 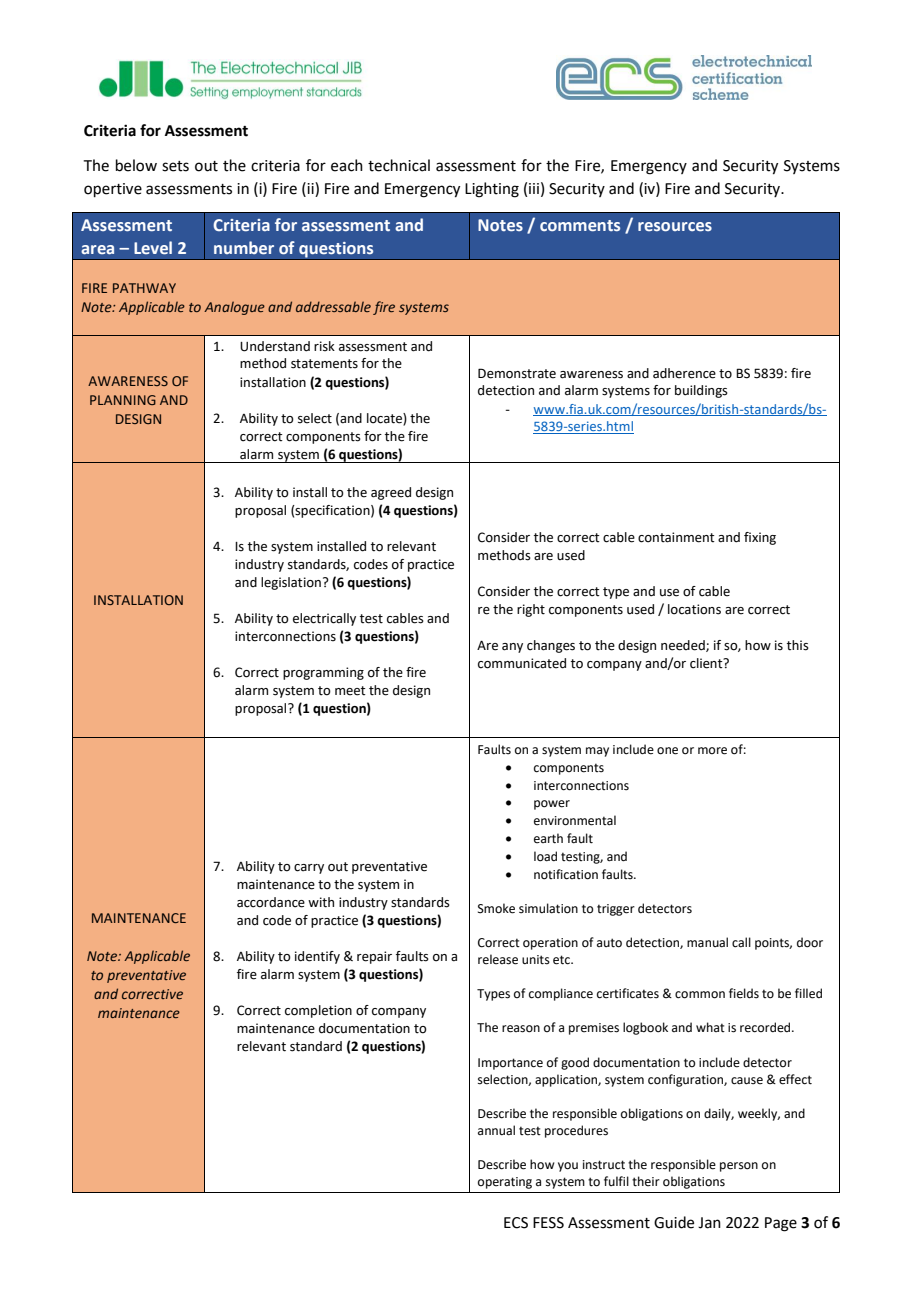 What do you see at coordinates (175, 166) in the screenshot?
I see `sets` at bounding box center [175, 166].
